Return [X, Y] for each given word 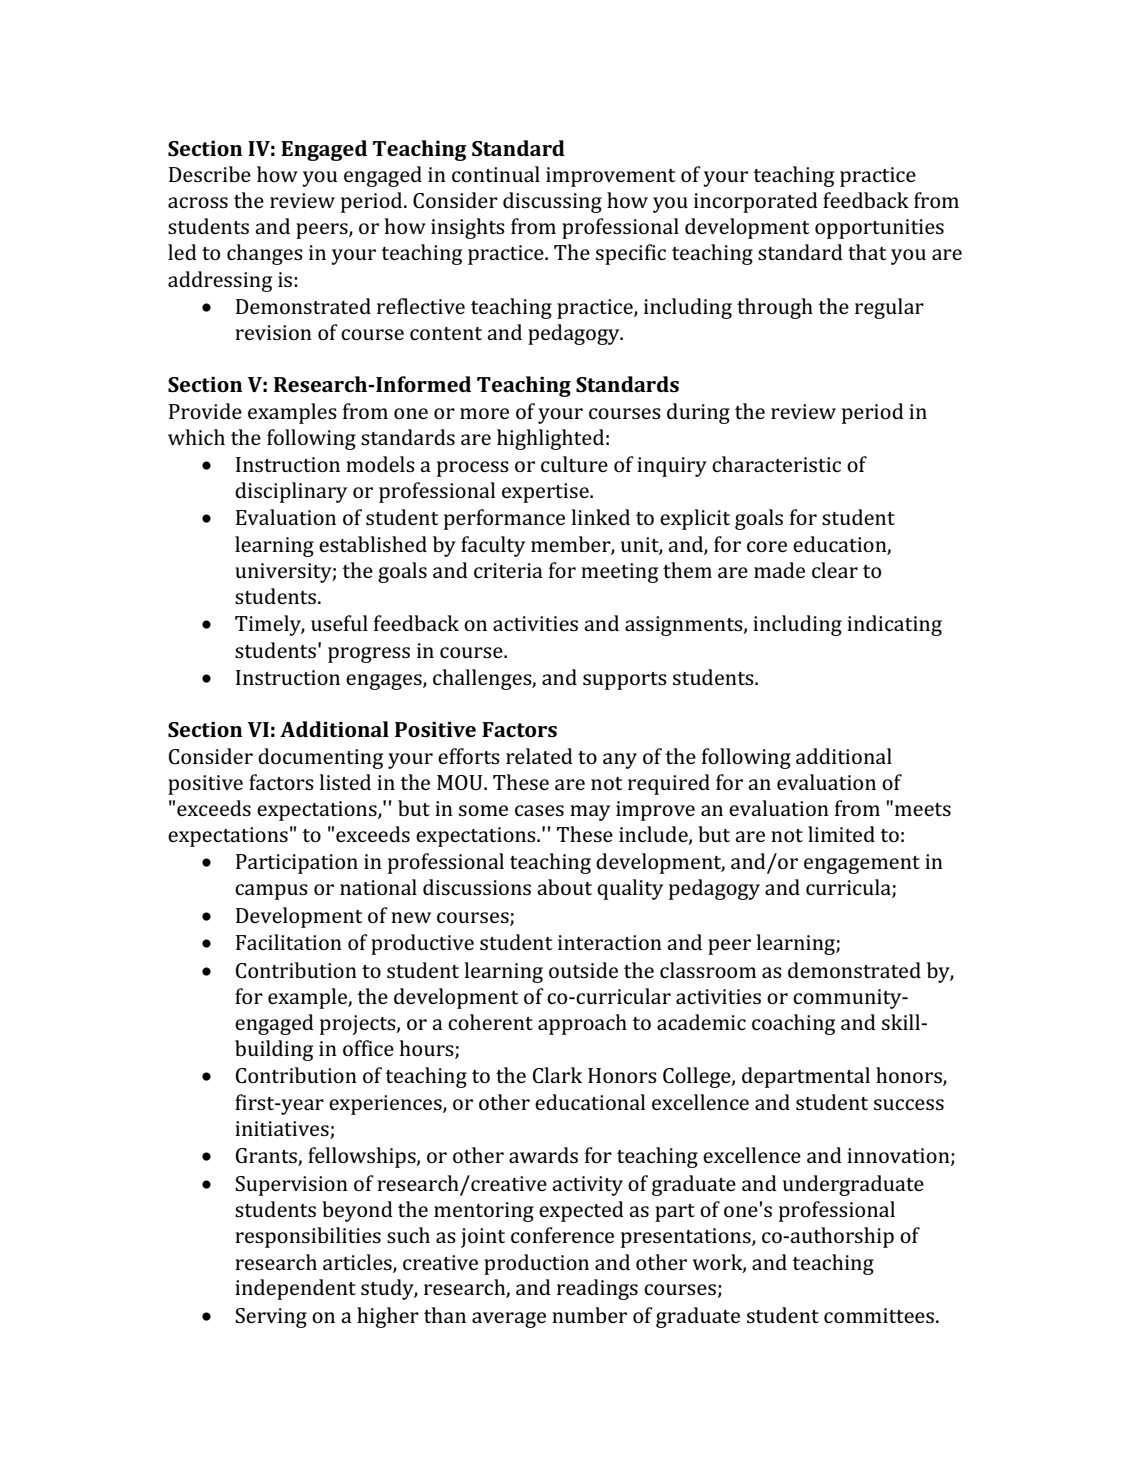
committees [879, 1315]
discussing [552, 202]
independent [295, 1289]
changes [265, 254]
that [867, 252]
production [536, 1264]
